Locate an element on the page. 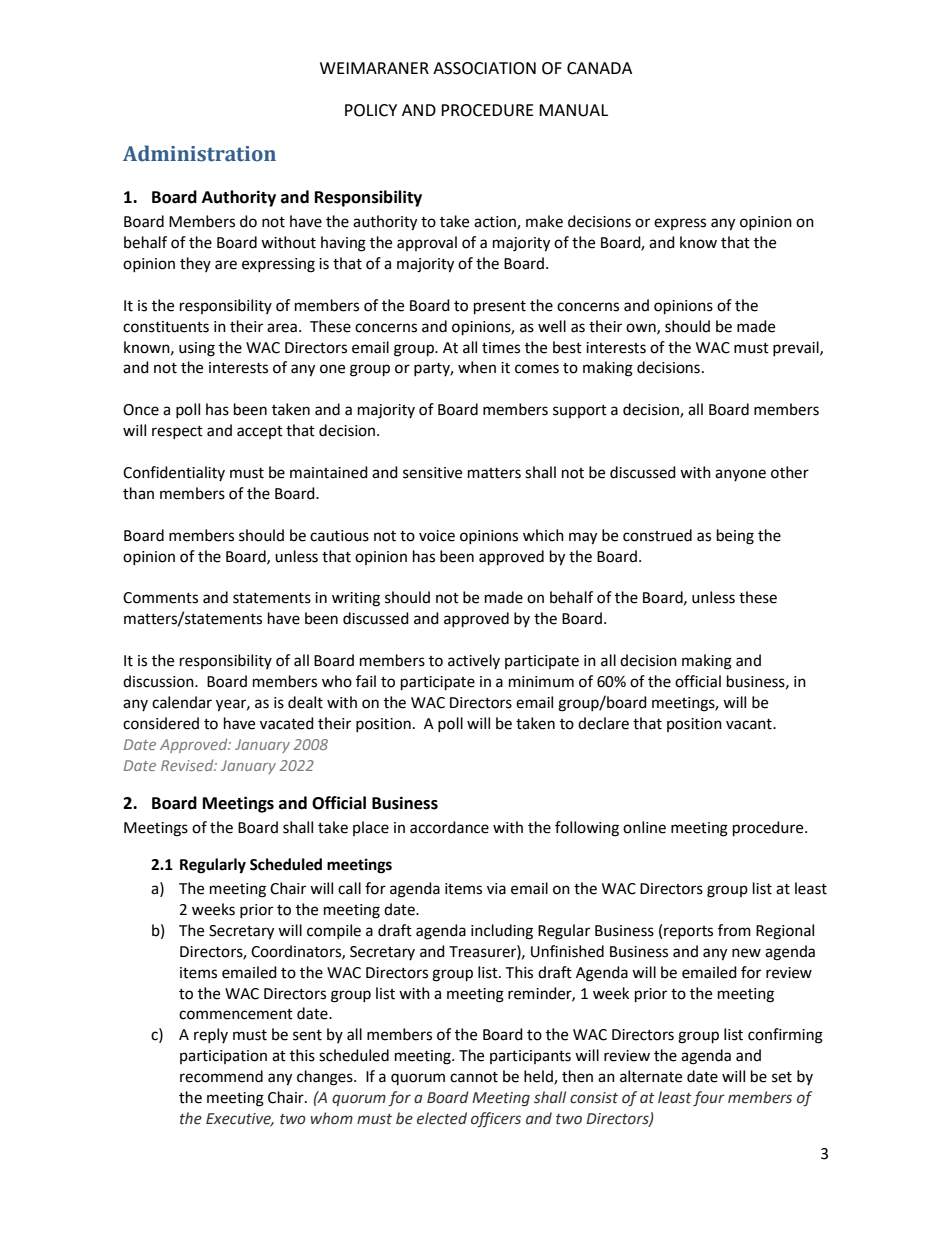 Image resolution: width=952 pixels, height=1233 pixels. Comments is located at coordinates (160, 598).
